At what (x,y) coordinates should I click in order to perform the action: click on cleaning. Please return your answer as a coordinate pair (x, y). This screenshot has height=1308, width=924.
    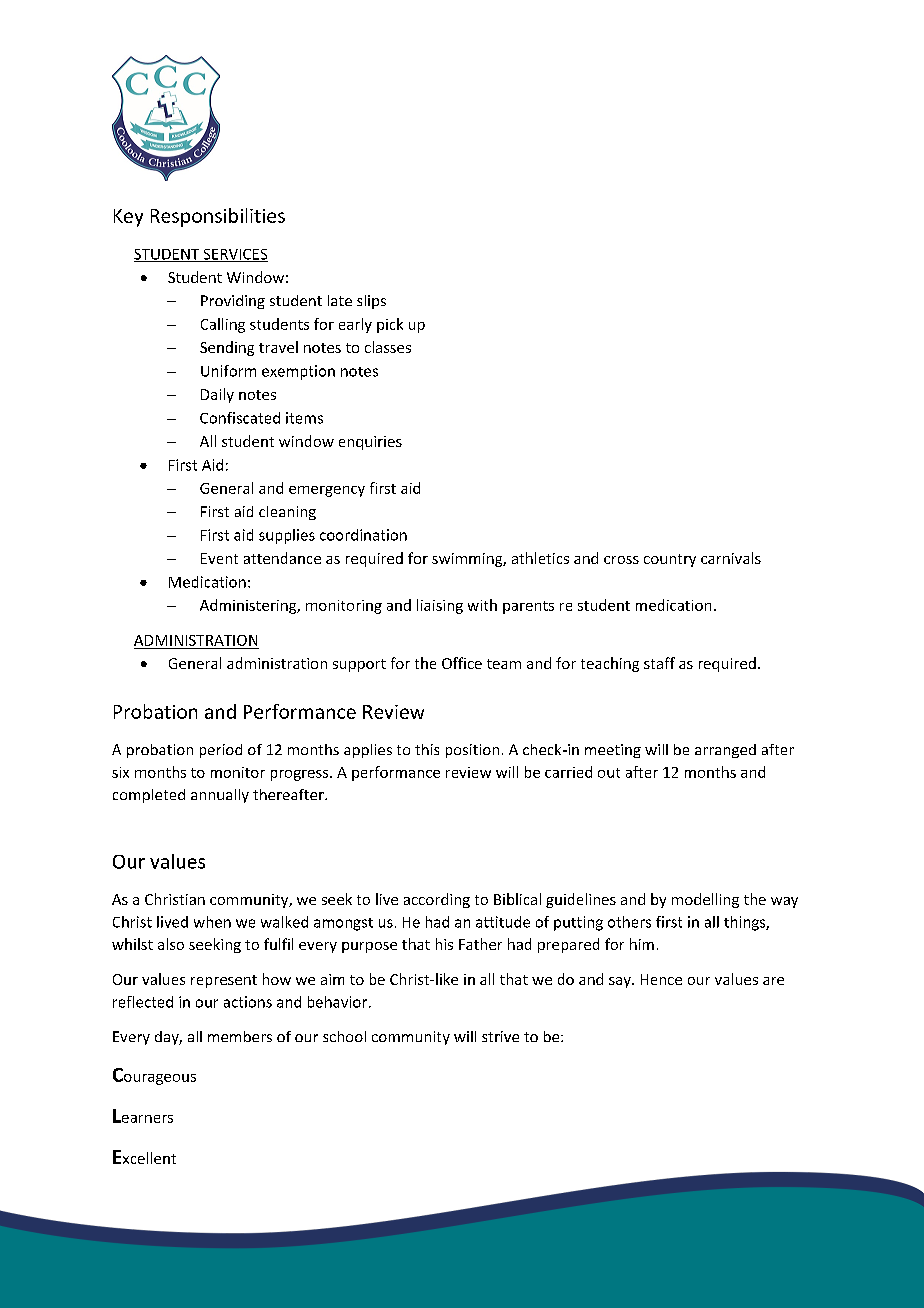
    Looking at the image, I should click on (287, 513).
